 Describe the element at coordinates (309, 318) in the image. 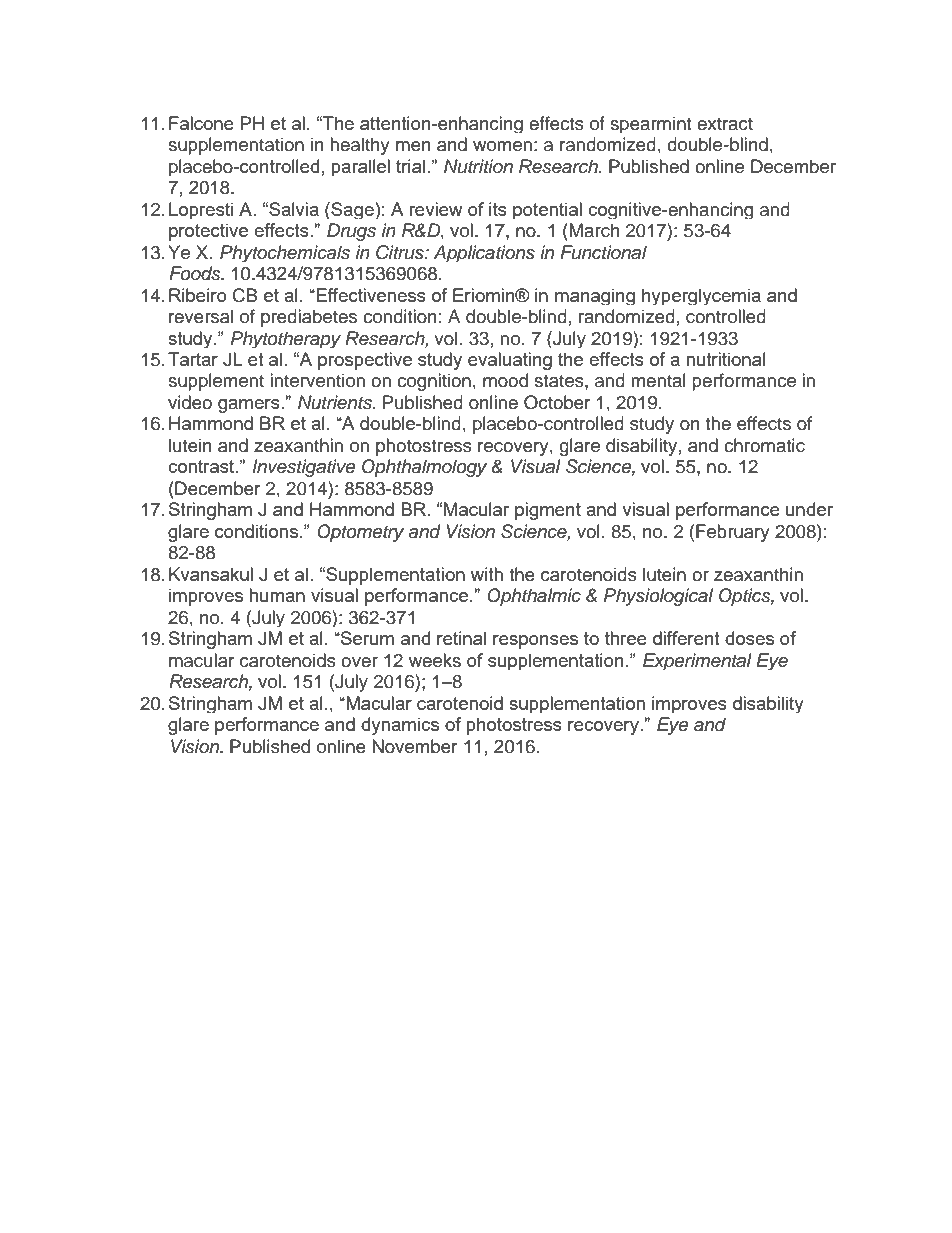

I see `prediabetes` at that location.
